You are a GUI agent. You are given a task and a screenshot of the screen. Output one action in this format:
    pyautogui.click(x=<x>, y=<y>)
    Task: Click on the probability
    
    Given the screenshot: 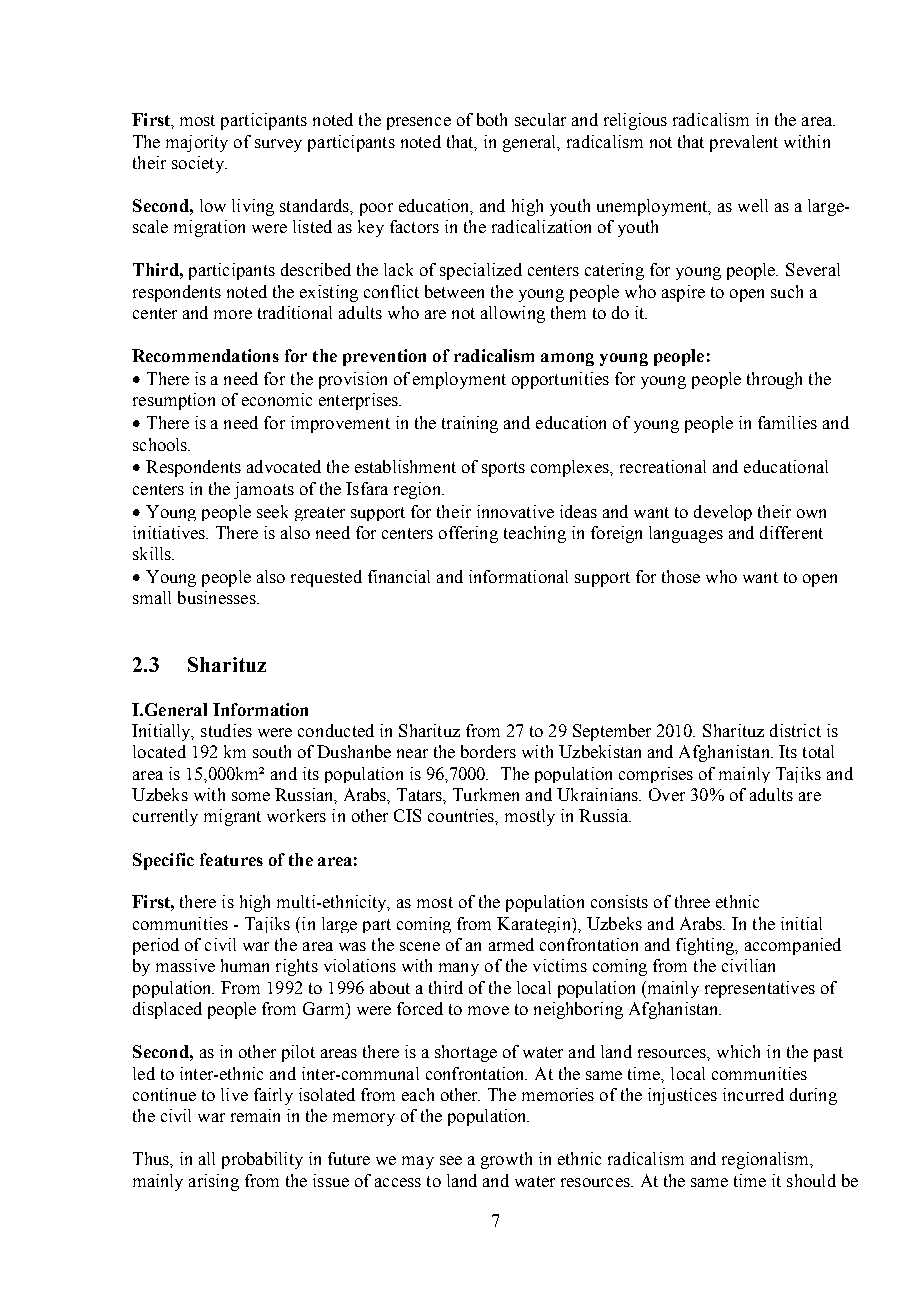 What is the action you would take?
    pyautogui.click(x=262, y=1160)
